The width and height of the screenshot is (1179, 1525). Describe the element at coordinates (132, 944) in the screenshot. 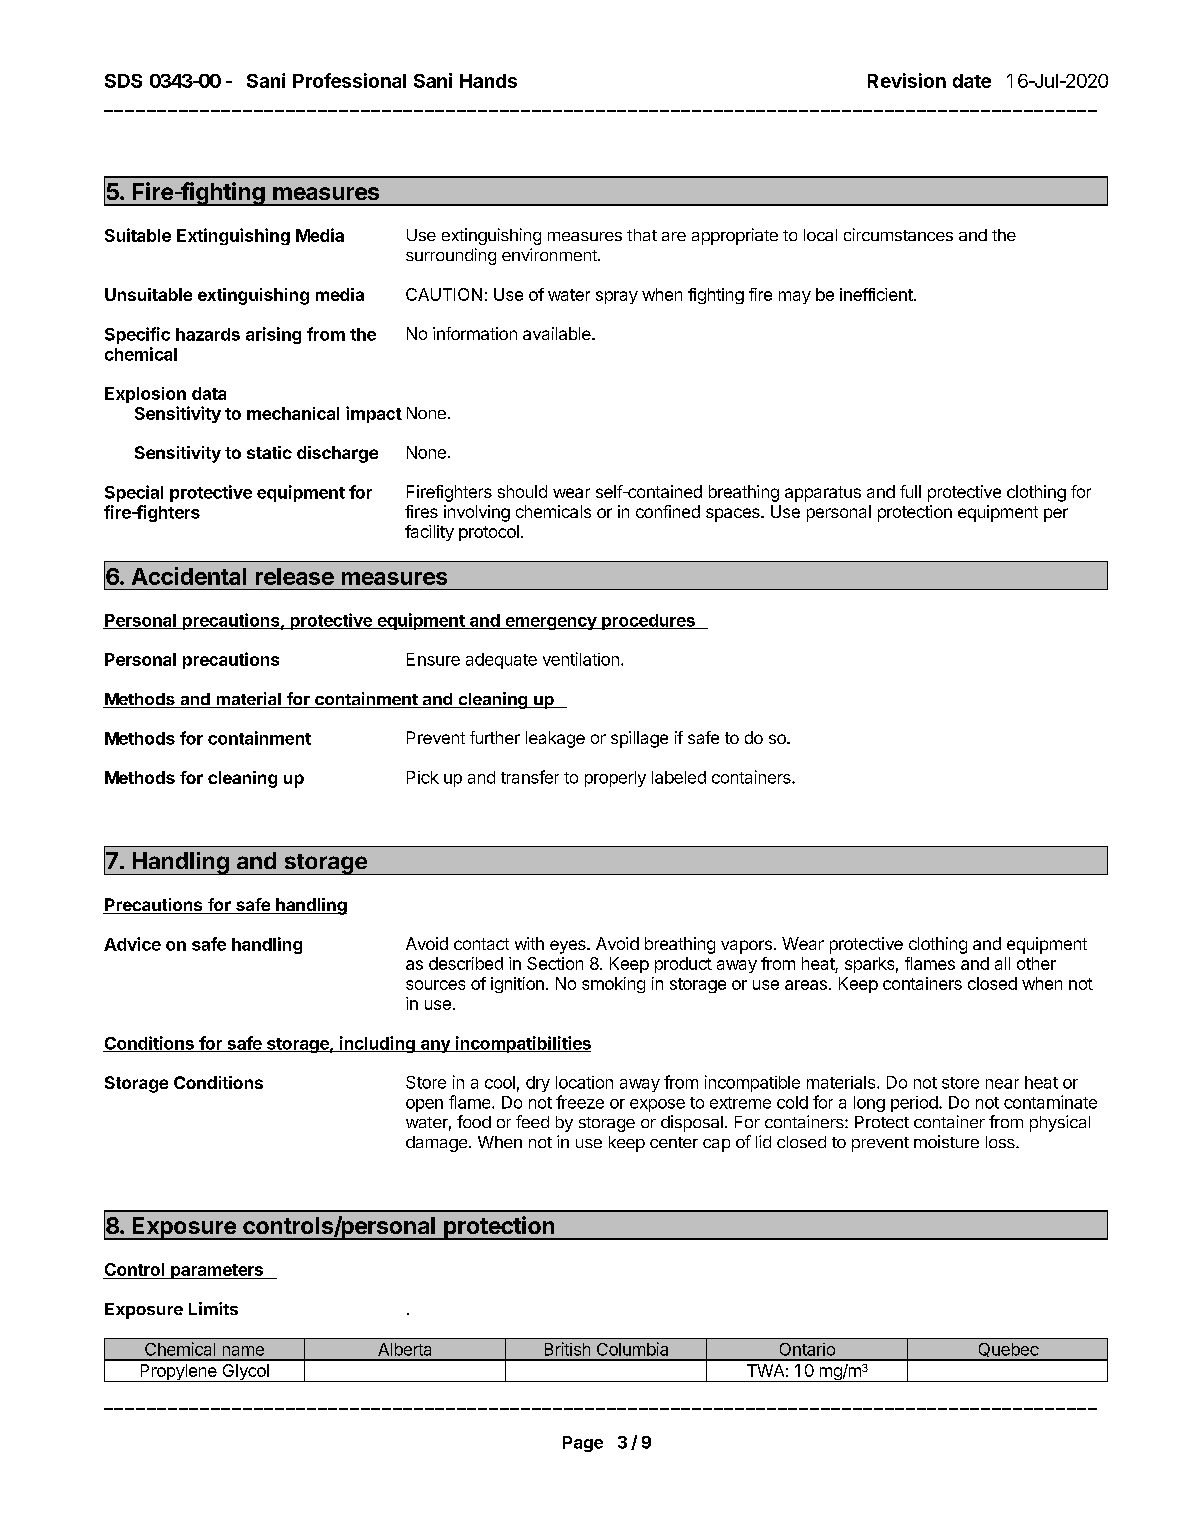

I see `Advice` at that location.
